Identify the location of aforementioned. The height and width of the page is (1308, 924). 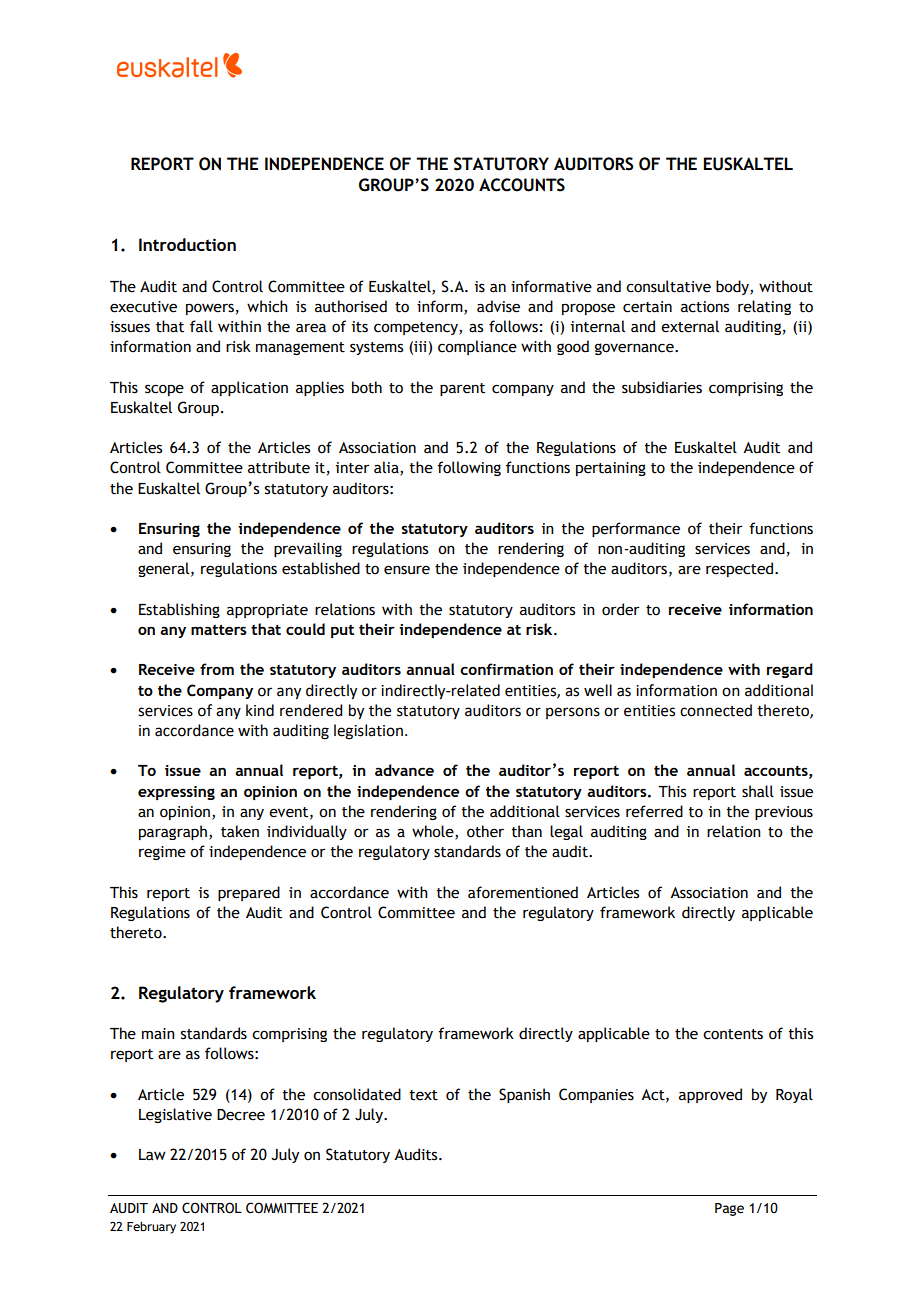
(523, 892).
